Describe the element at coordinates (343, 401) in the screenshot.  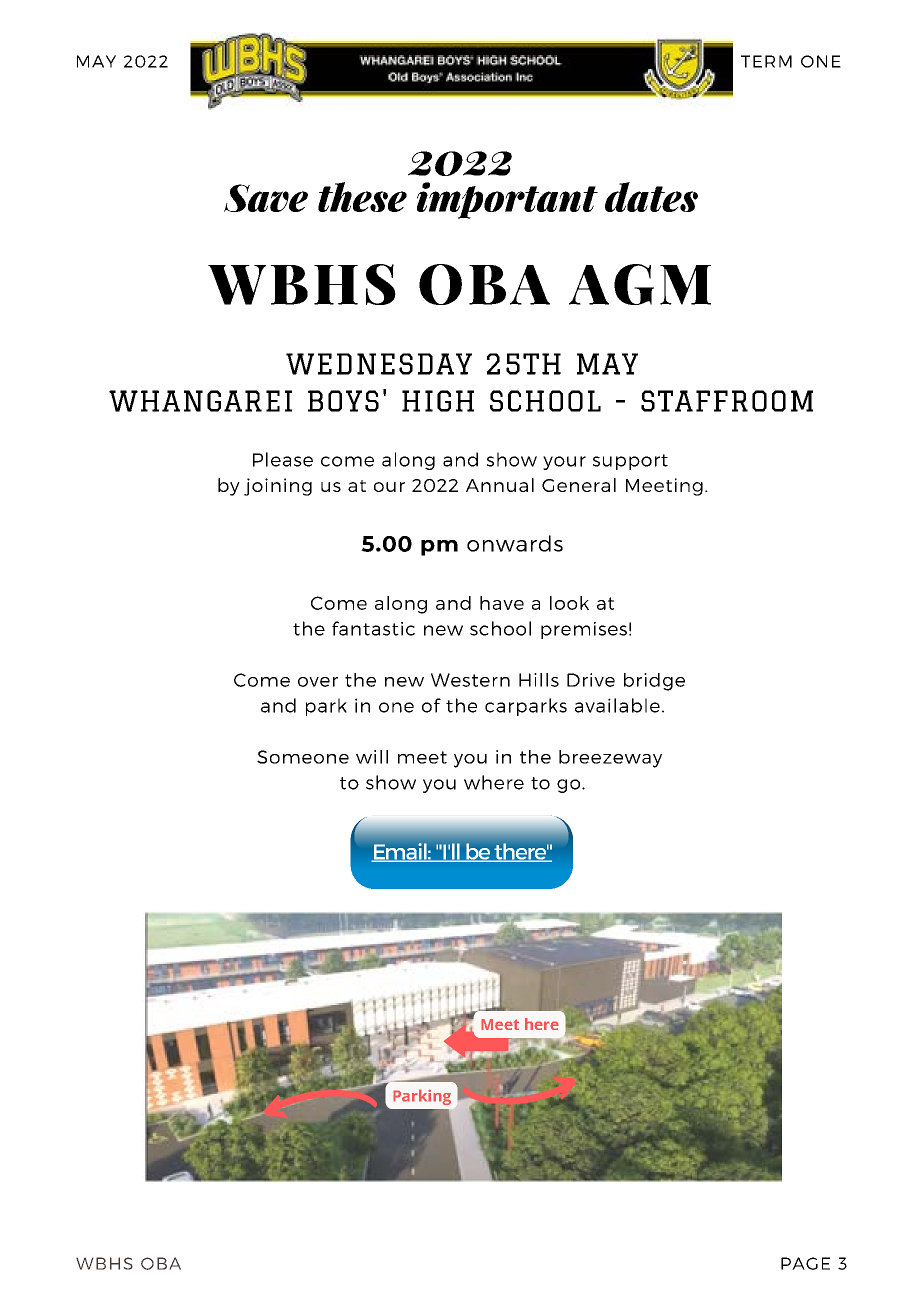
I see `BOYS` at that location.
